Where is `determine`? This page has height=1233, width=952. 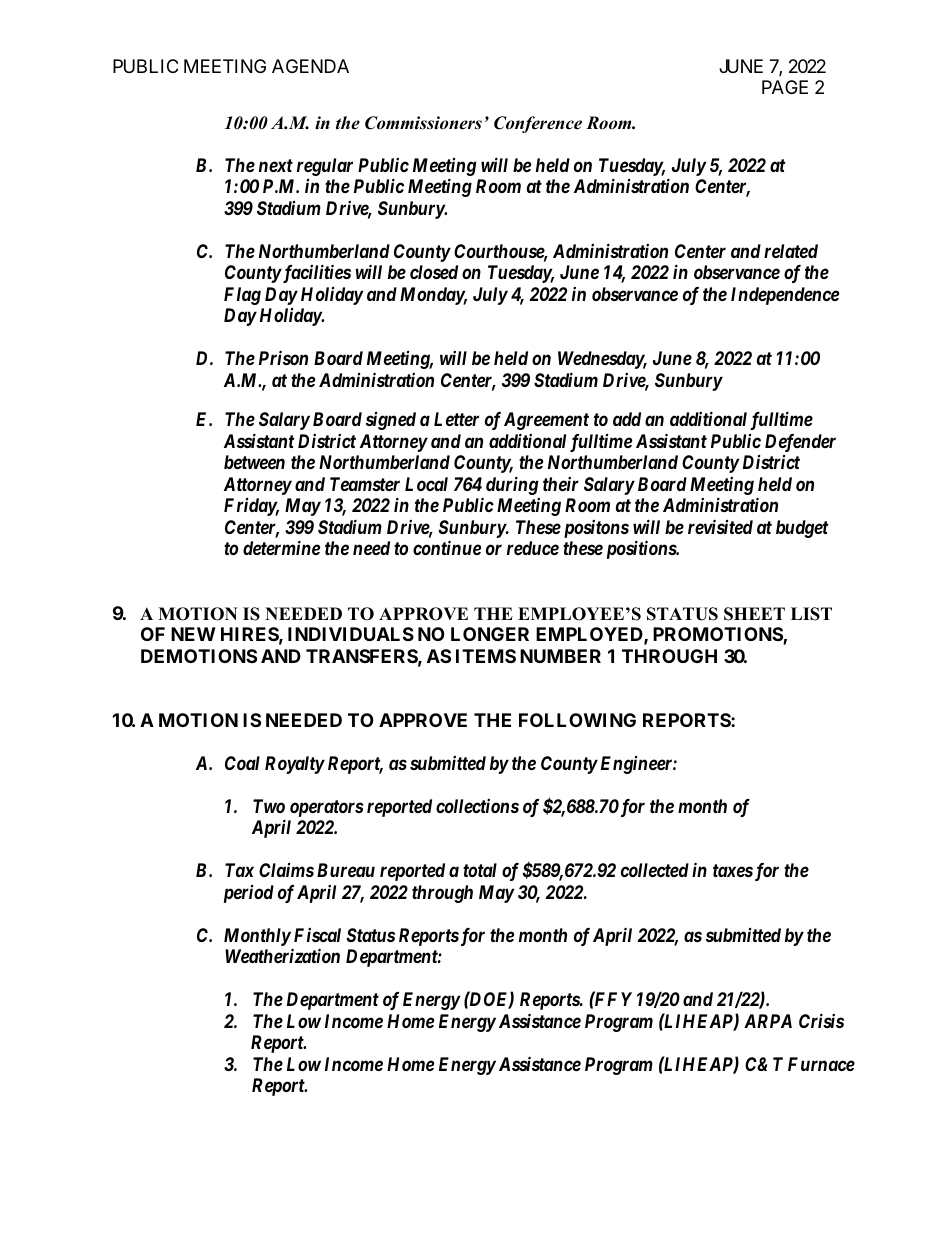
determine is located at coordinates (281, 547).
